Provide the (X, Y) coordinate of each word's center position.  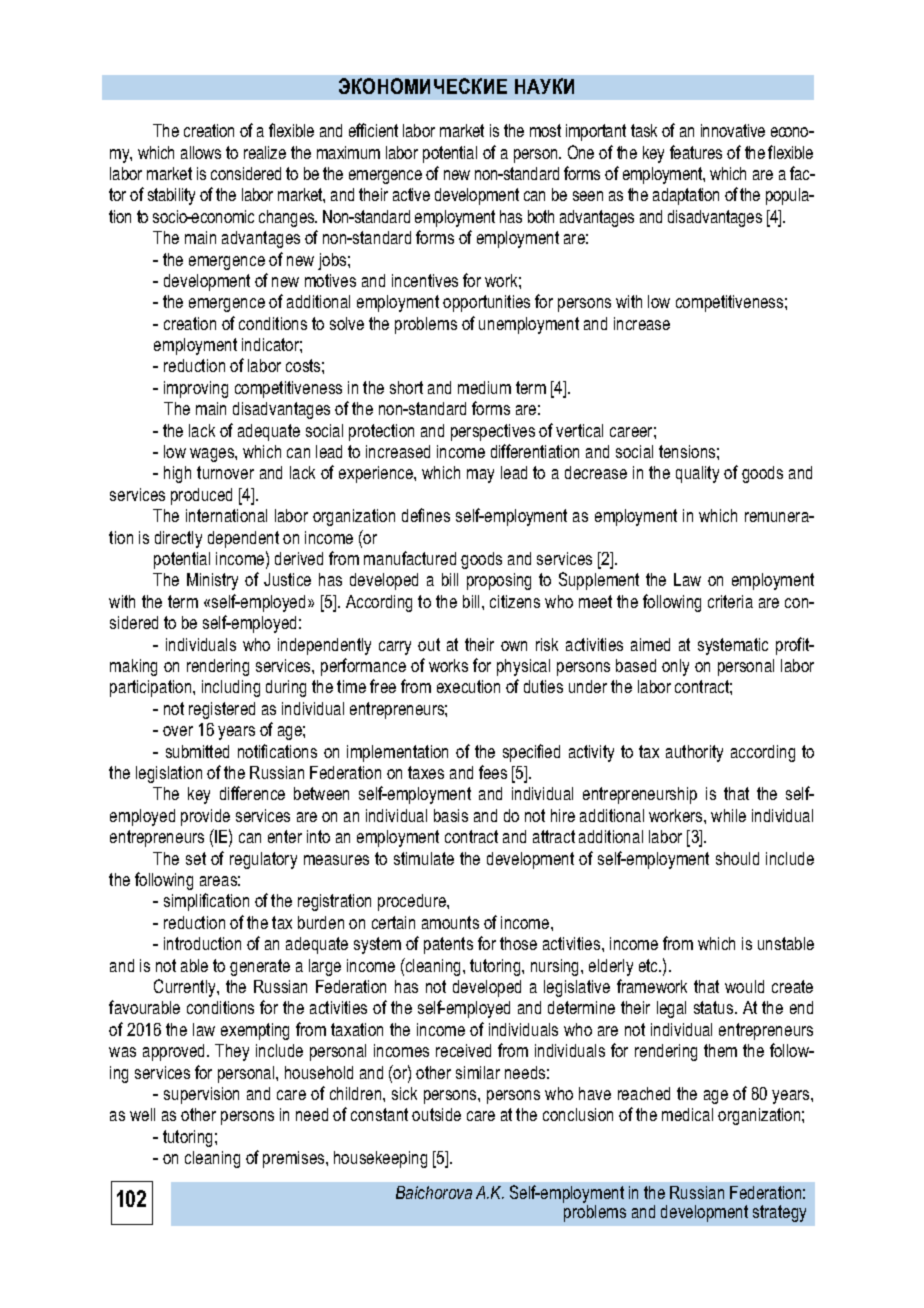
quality (697, 474)
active (411, 194)
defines (426, 515)
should (737, 858)
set (196, 858)
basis (451, 815)
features (696, 152)
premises (295, 1159)
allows (201, 152)
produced (201, 496)
